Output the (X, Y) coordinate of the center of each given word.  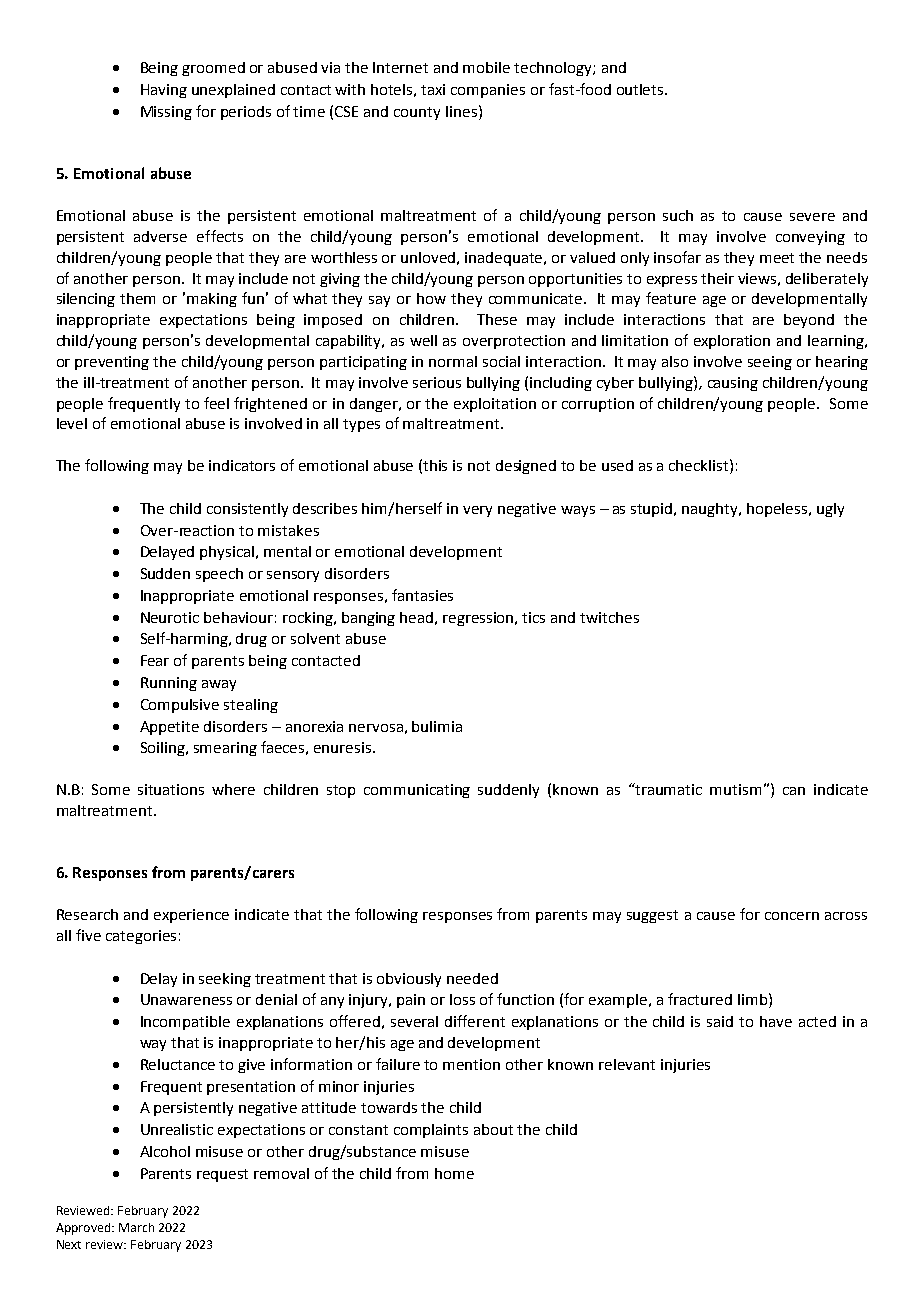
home (454, 1173)
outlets (641, 89)
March (136, 1227)
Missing (166, 113)
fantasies (422, 595)
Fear (155, 660)
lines (461, 111)
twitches (609, 617)
